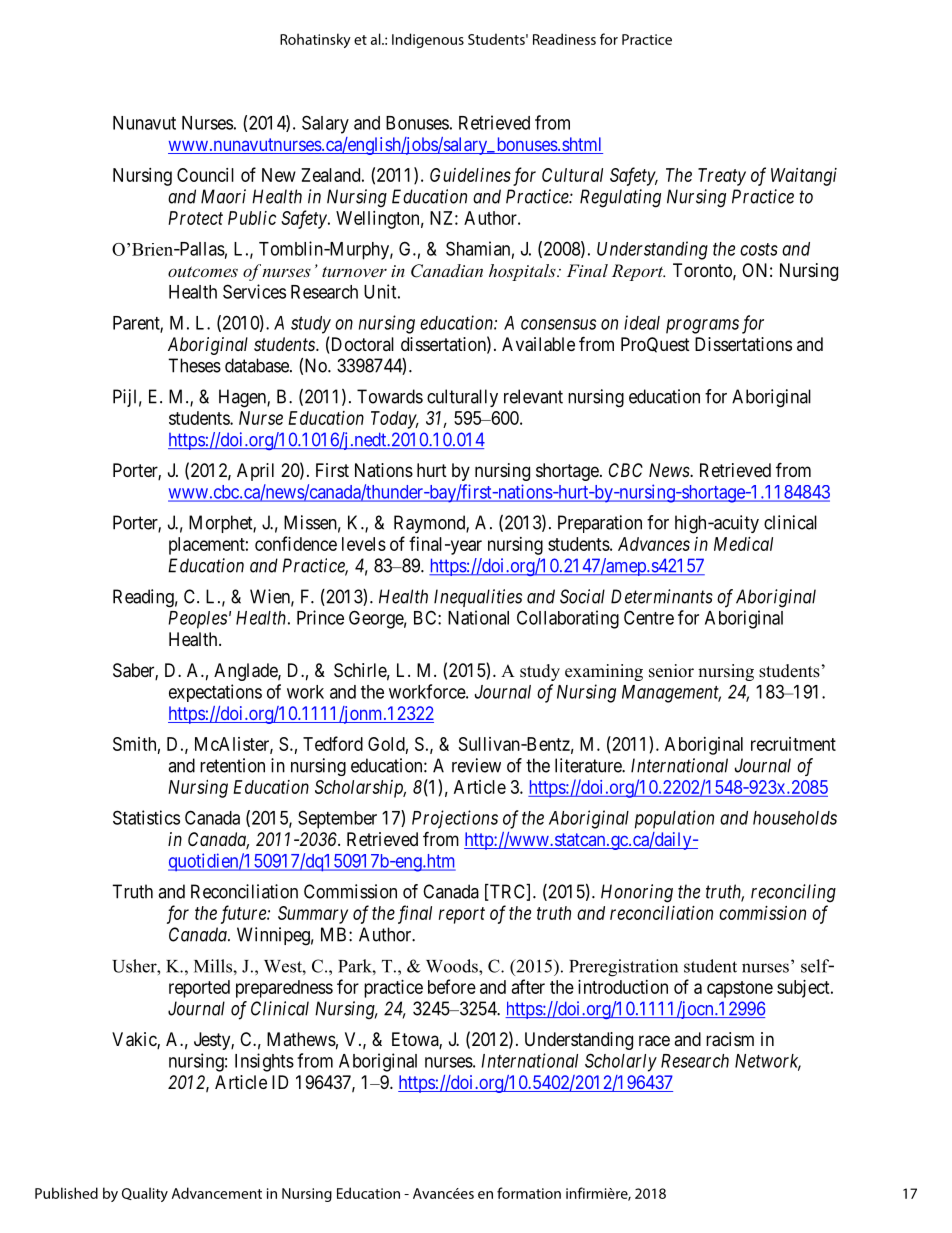  What do you see at coordinates (205, 175) in the screenshot?
I see `Council` at bounding box center [205, 175].
